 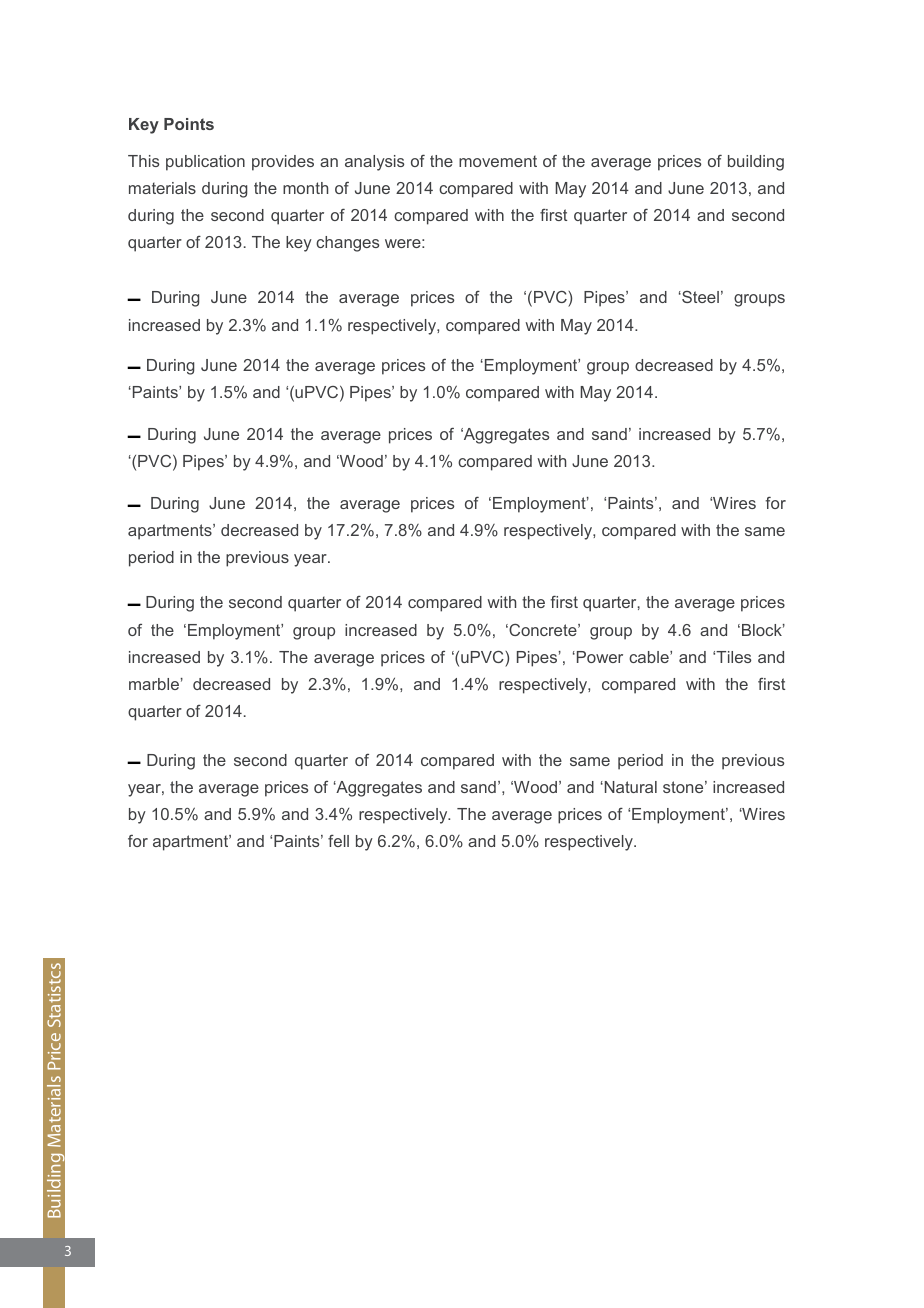 I want to click on This, so click(x=143, y=161).
